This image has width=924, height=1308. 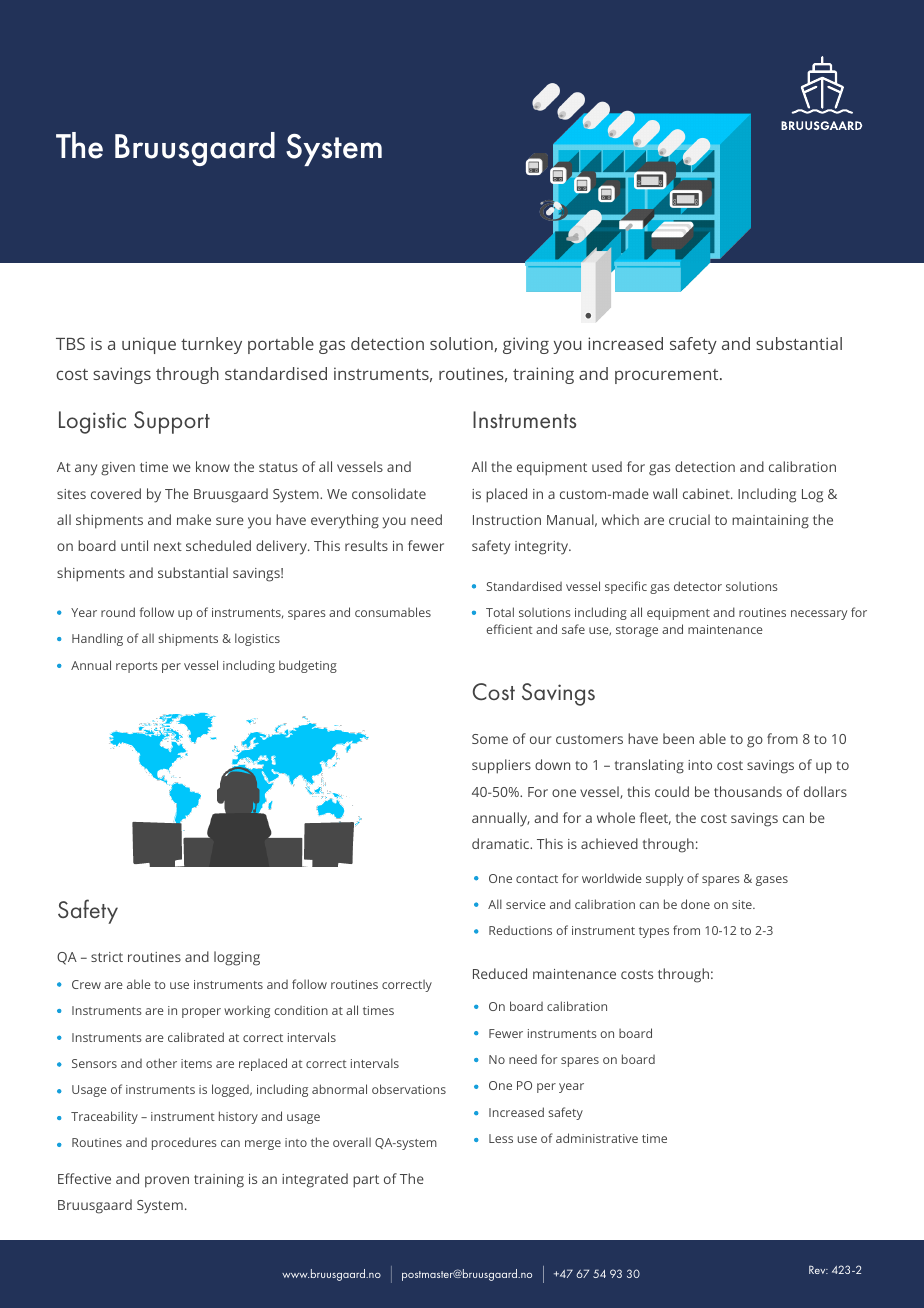 I want to click on administrative, so click(x=597, y=1138).
